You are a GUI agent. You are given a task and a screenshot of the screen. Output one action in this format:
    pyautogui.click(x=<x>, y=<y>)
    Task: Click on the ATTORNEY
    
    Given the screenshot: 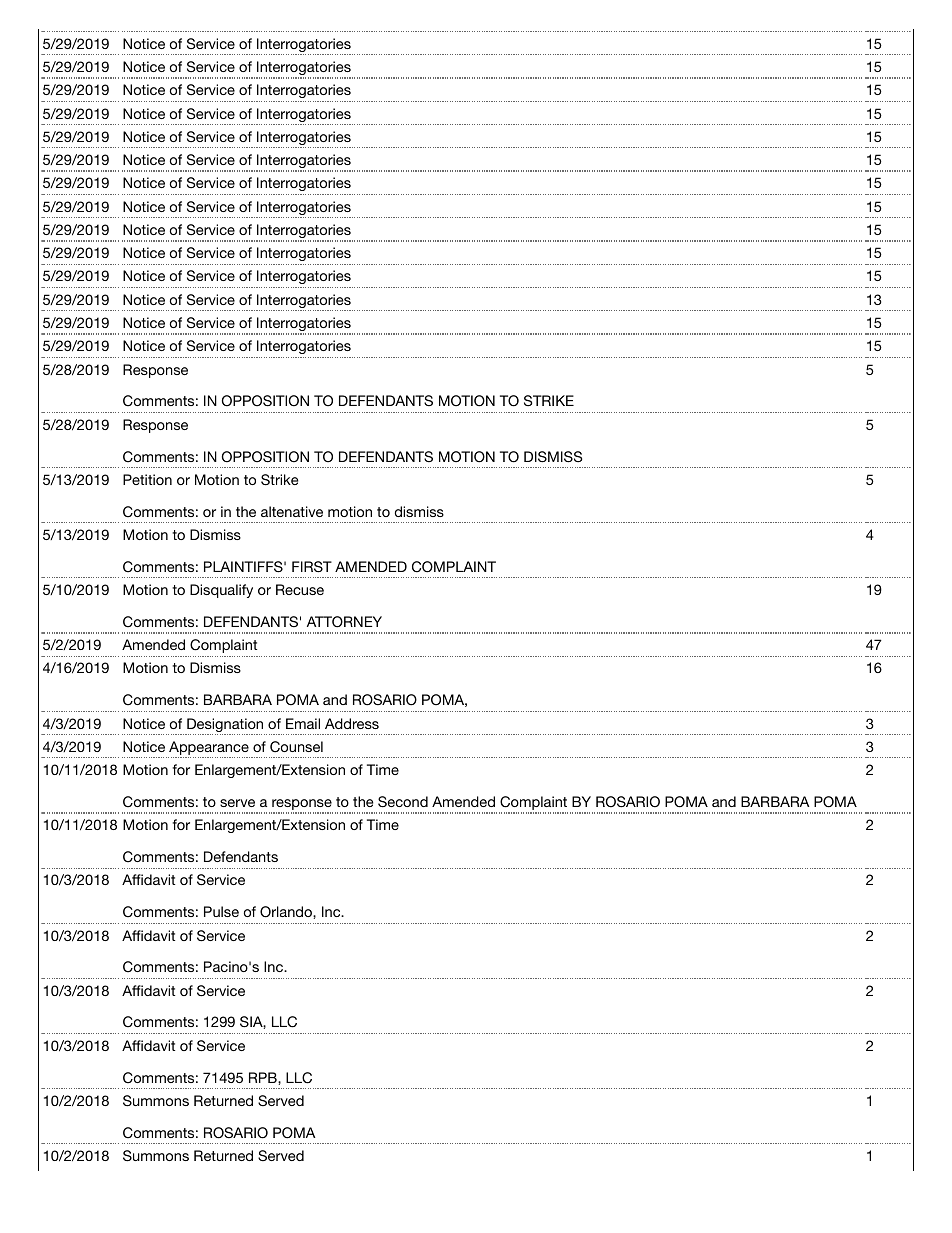 What is the action you would take?
    pyautogui.click(x=344, y=622)
